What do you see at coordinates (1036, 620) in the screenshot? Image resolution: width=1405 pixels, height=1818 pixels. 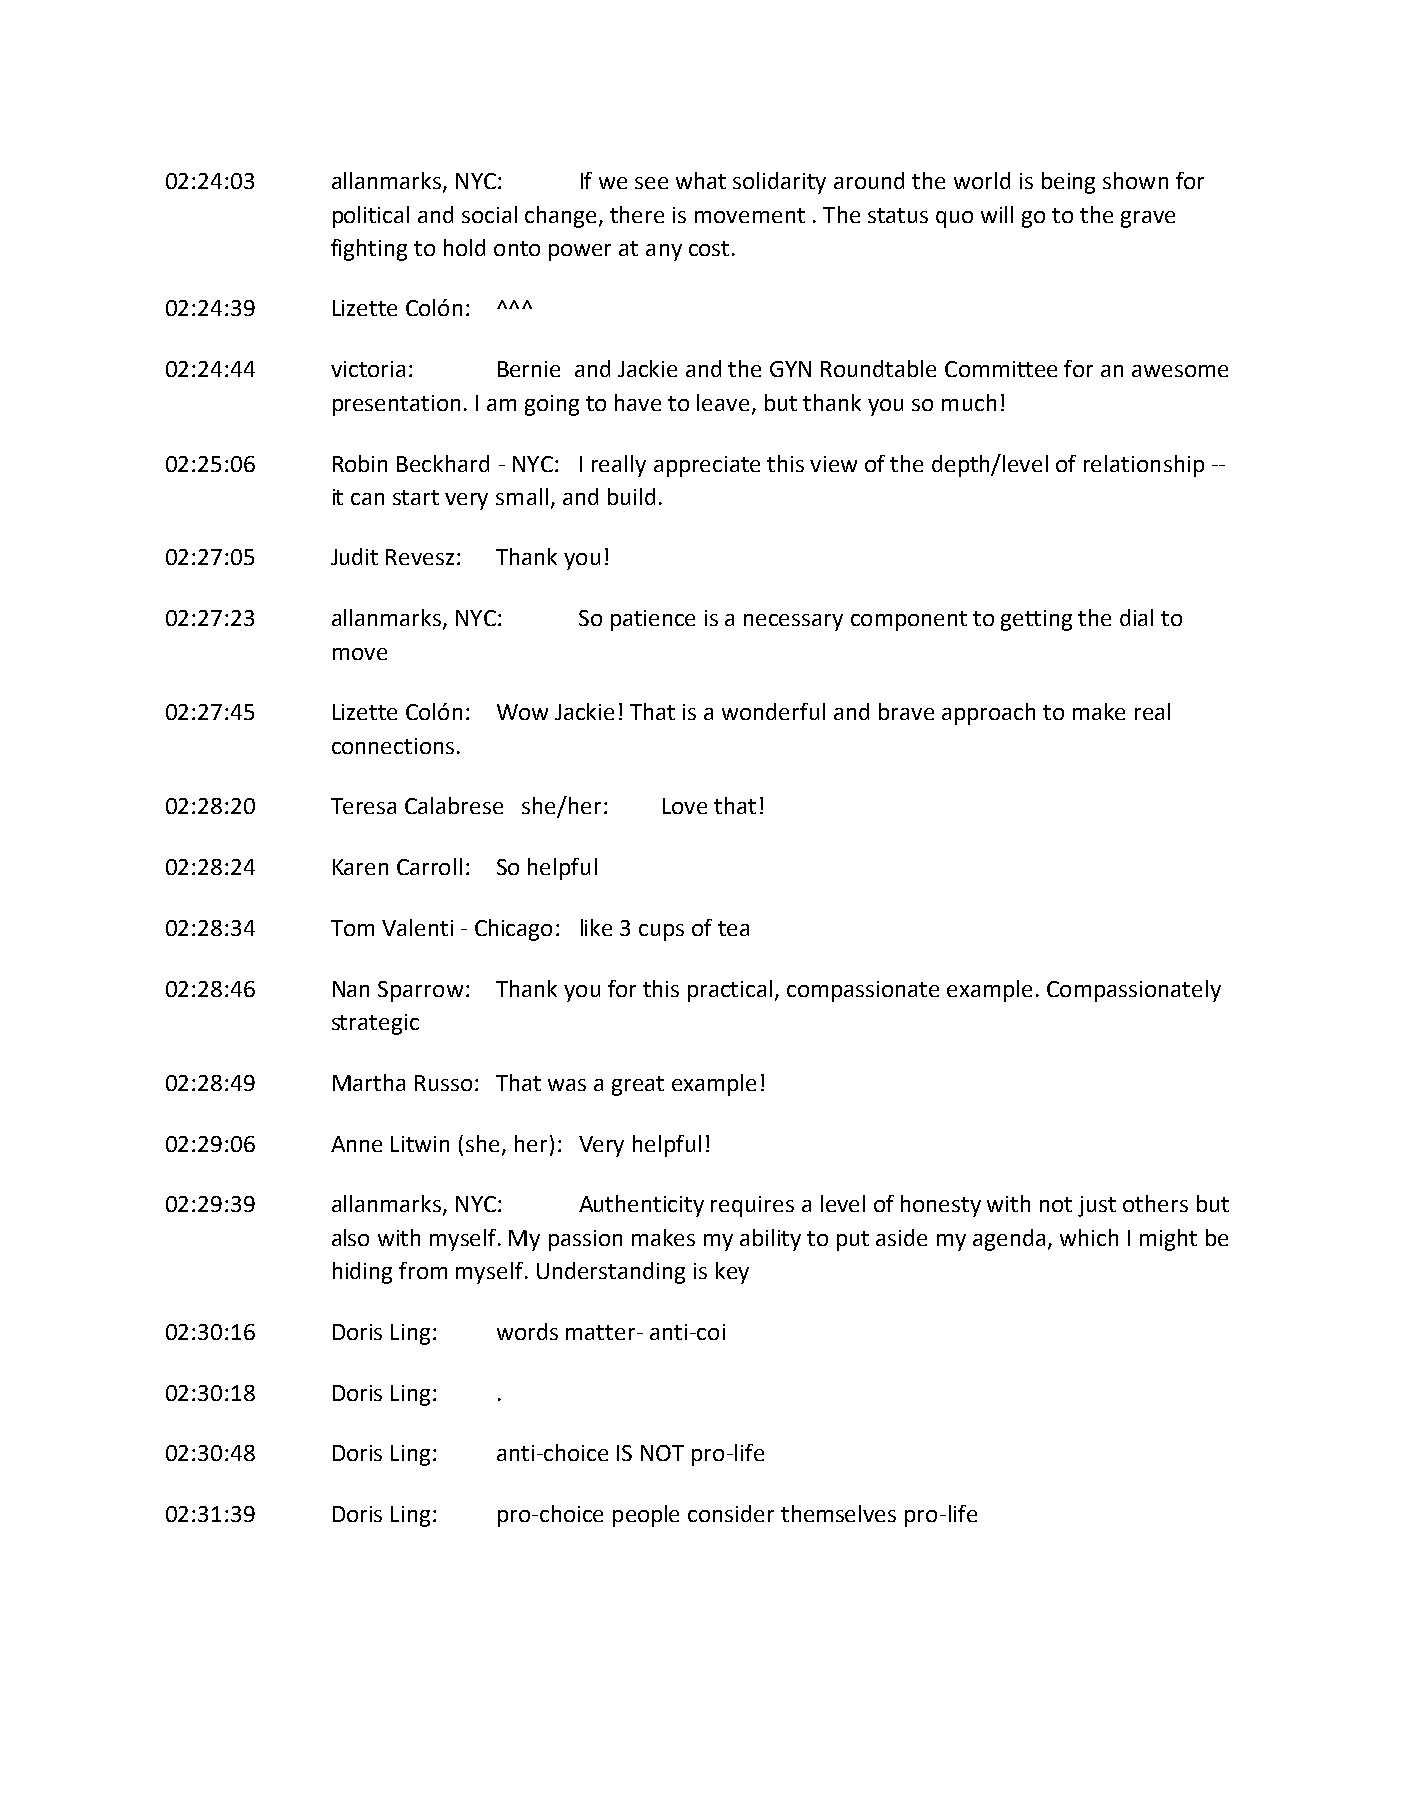 I see `getting` at bounding box center [1036, 620].
